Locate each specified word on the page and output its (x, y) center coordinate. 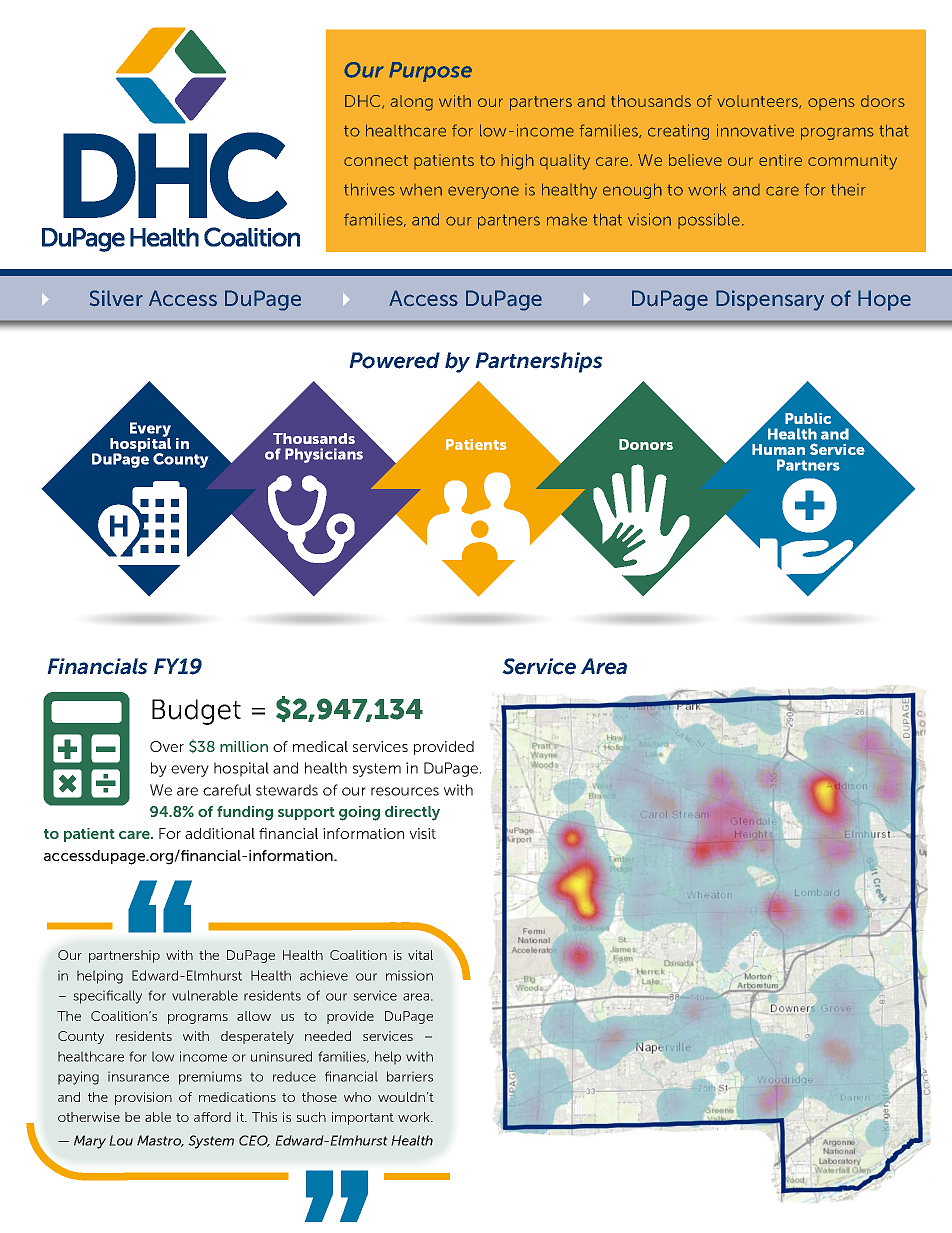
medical (320, 746)
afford (212, 1117)
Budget (196, 712)
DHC (364, 102)
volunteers (758, 102)
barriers (410, 1076)
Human (778, 449)
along (411, 103)
